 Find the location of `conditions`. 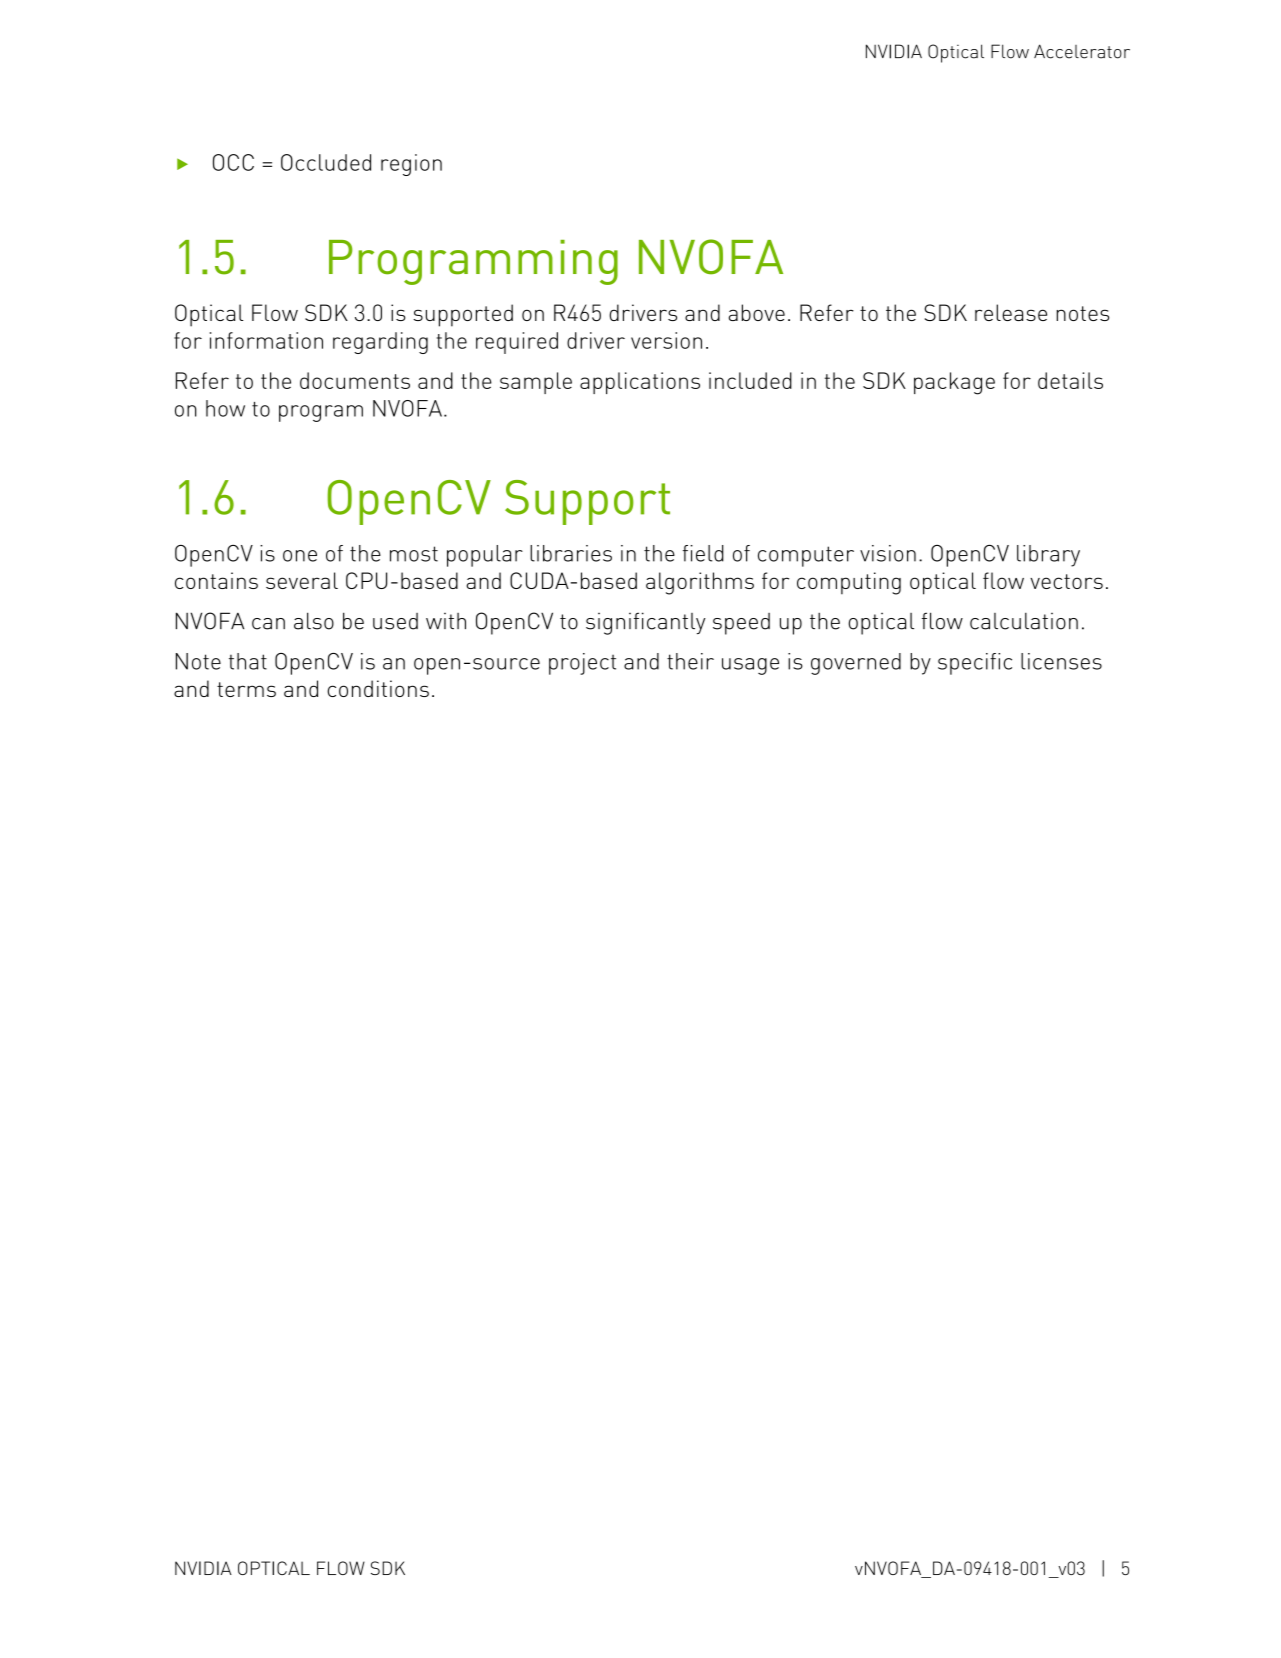

conditions is located at coordinates (378, 688).
